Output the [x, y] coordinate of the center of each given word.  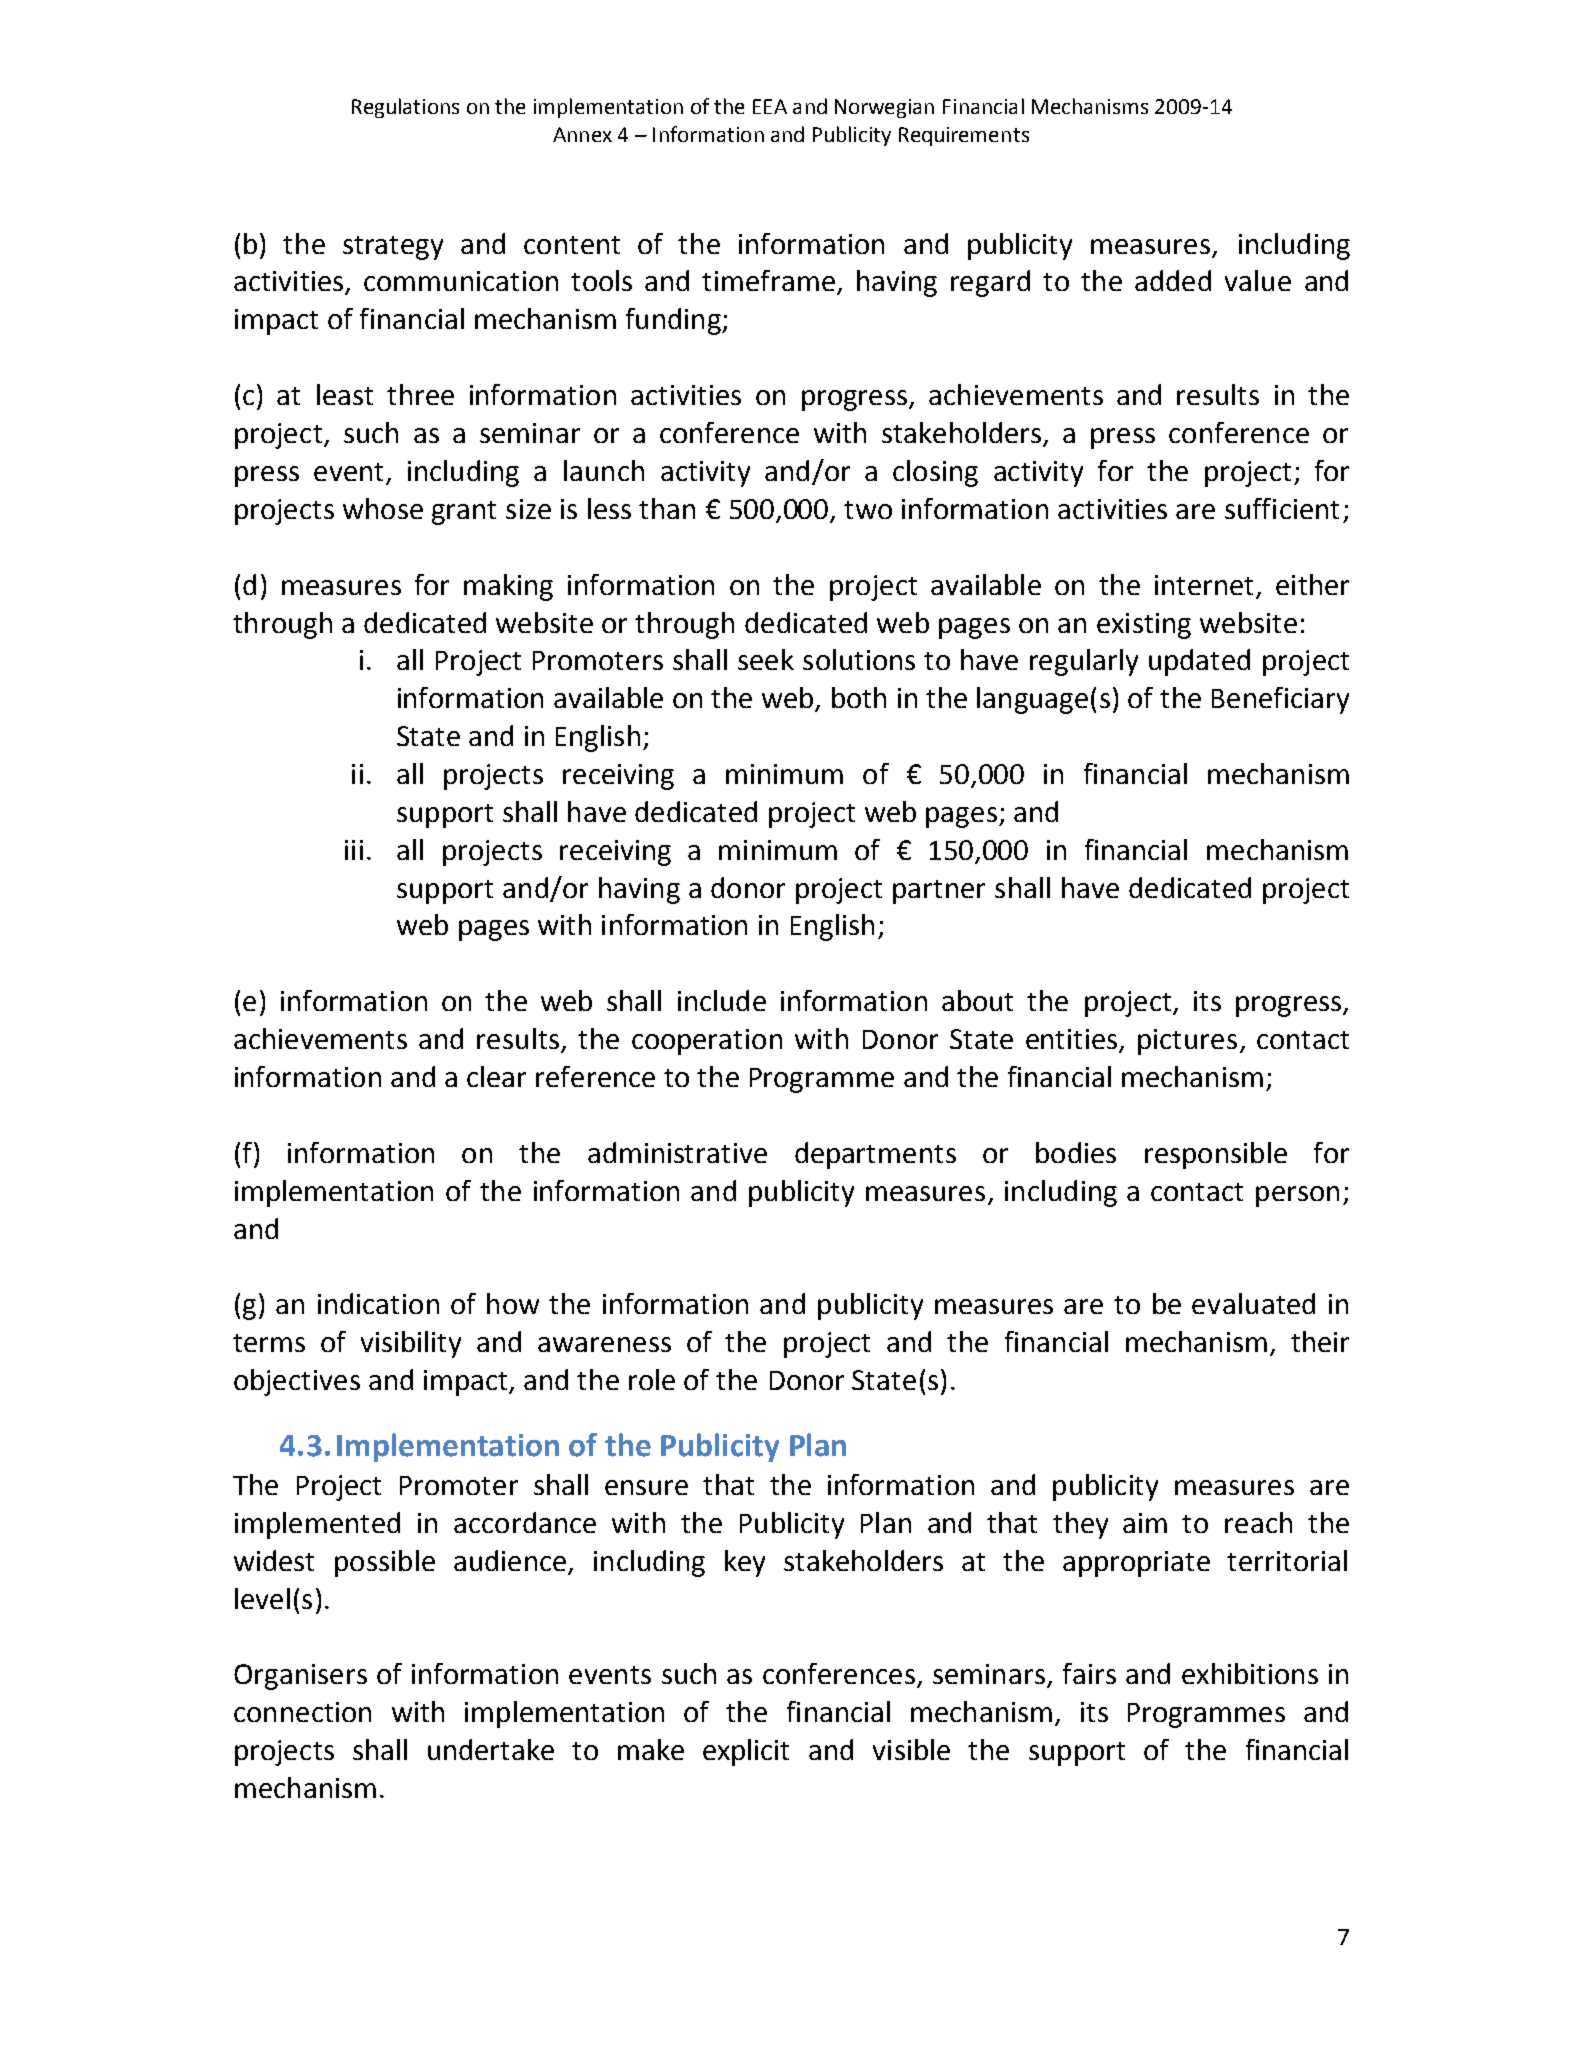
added [1173, 280]
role [652, 1379]
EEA [770, 106]
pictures [1187, 1042]
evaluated [1253, 1303]
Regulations [405, 108]
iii [354, 850]
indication [378, 1303]
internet [1204, 585]
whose [383, 508]
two [868, 510]
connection [302, 1712]
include [722, 1000]
